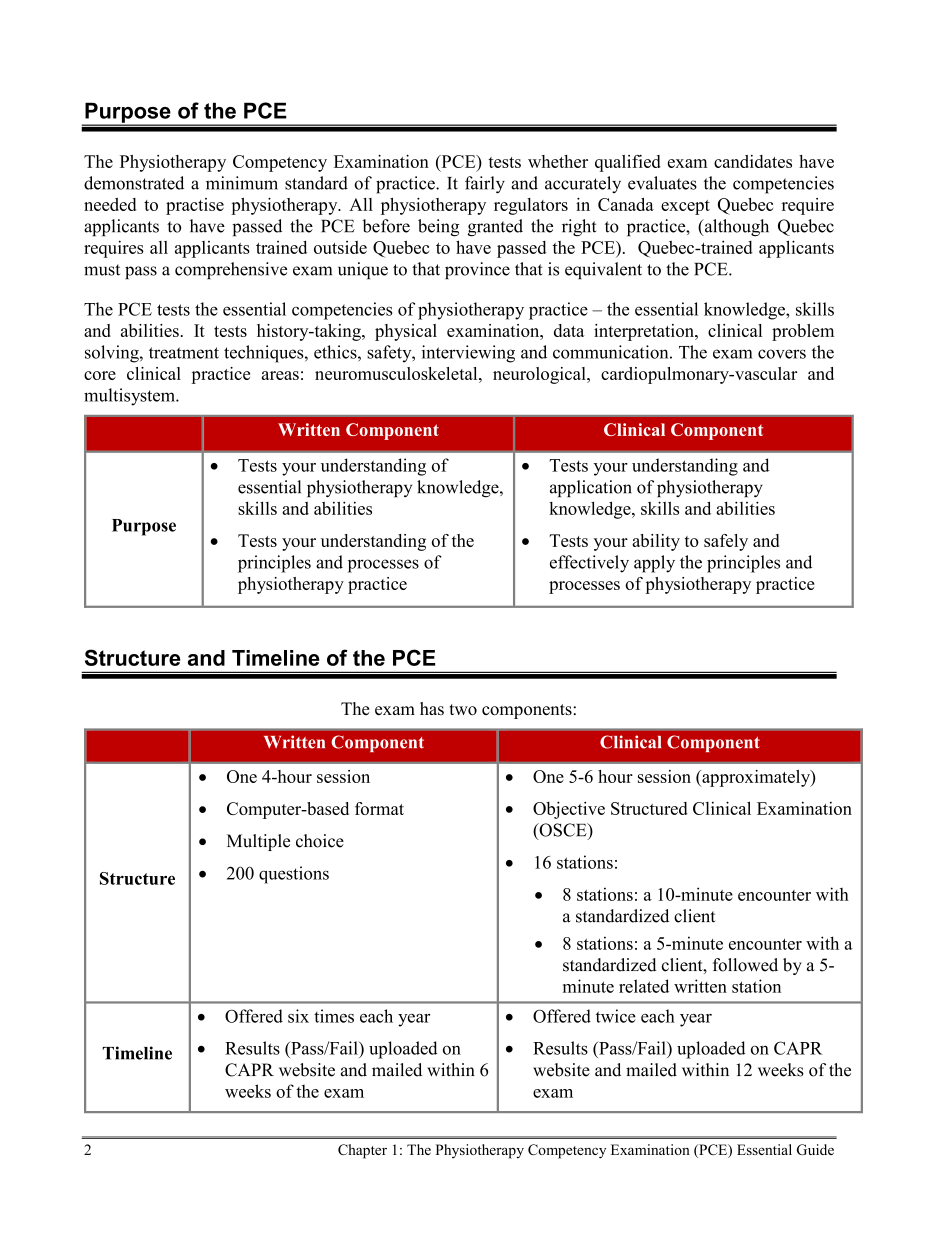  What do you see at coordinates (726, 542) in the page?
I see `safely` at bounding box center [726, 542].
